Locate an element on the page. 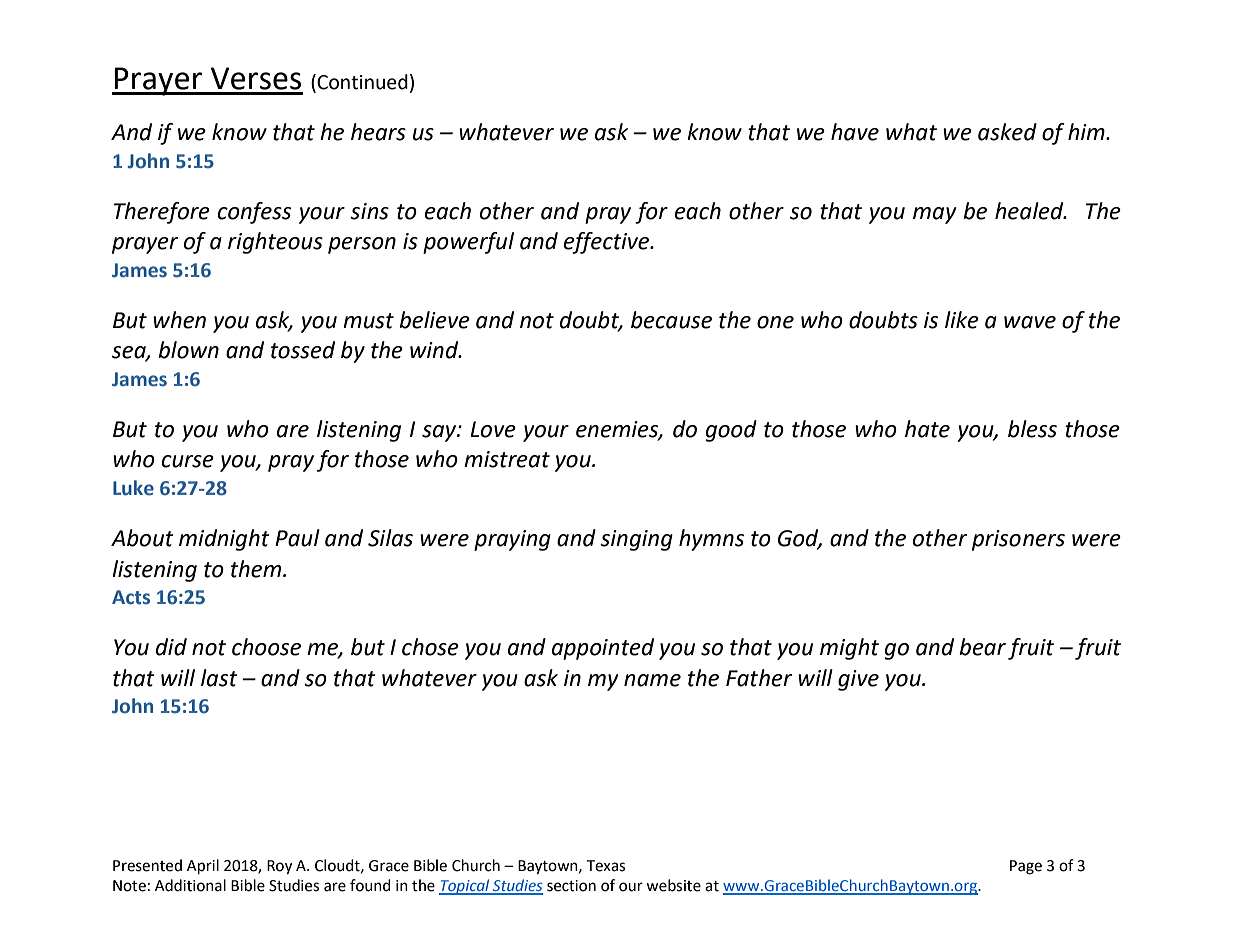 This image has width=1233, height=952. appointed is located at coordinates (603, 649).
